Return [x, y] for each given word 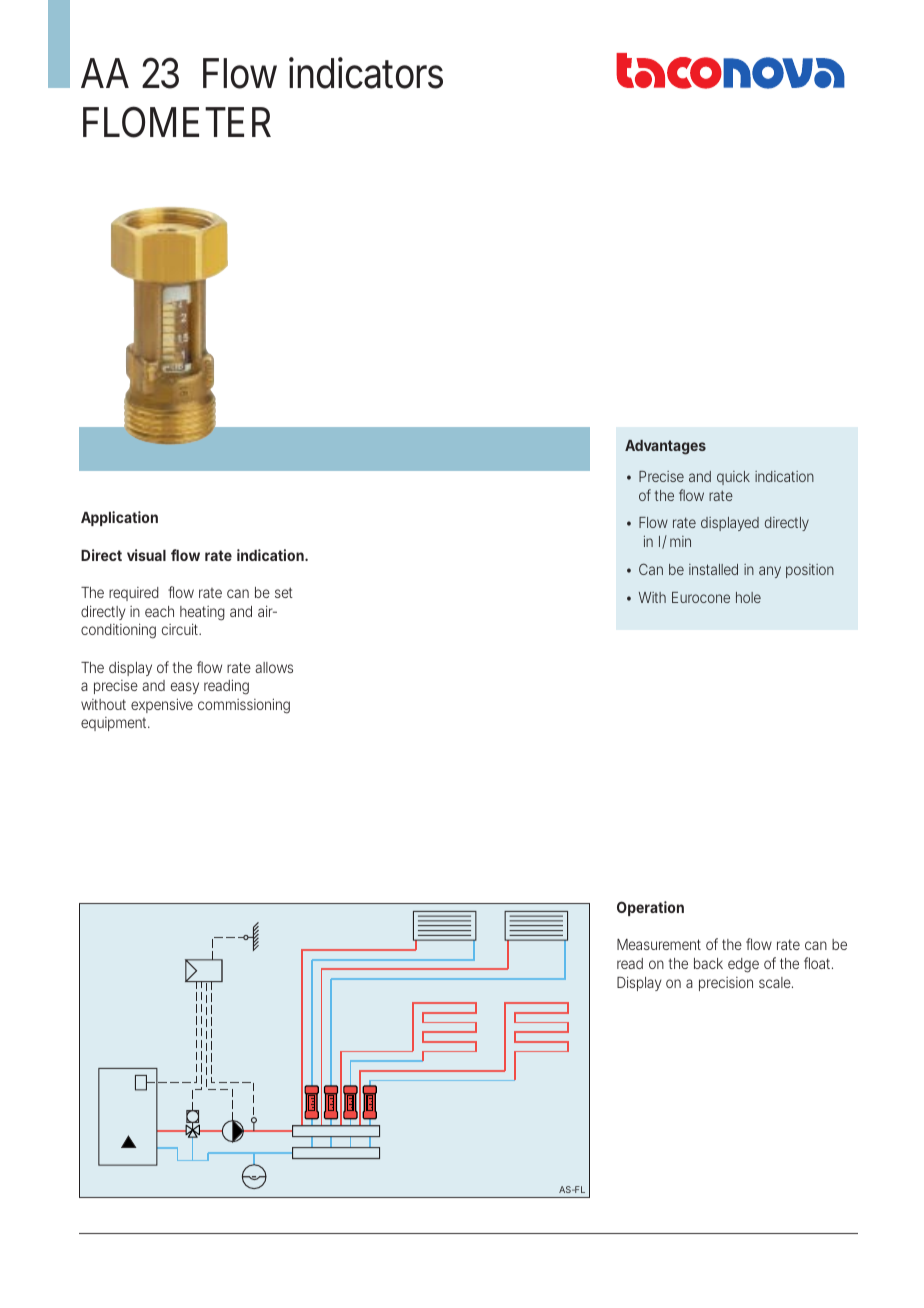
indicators [366, 73]
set [284, 592]
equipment [115, 724]
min [680, 541]
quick [733, 478]
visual [146, 555]
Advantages [665, 447]
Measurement [659, 944]
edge [743, 965]
